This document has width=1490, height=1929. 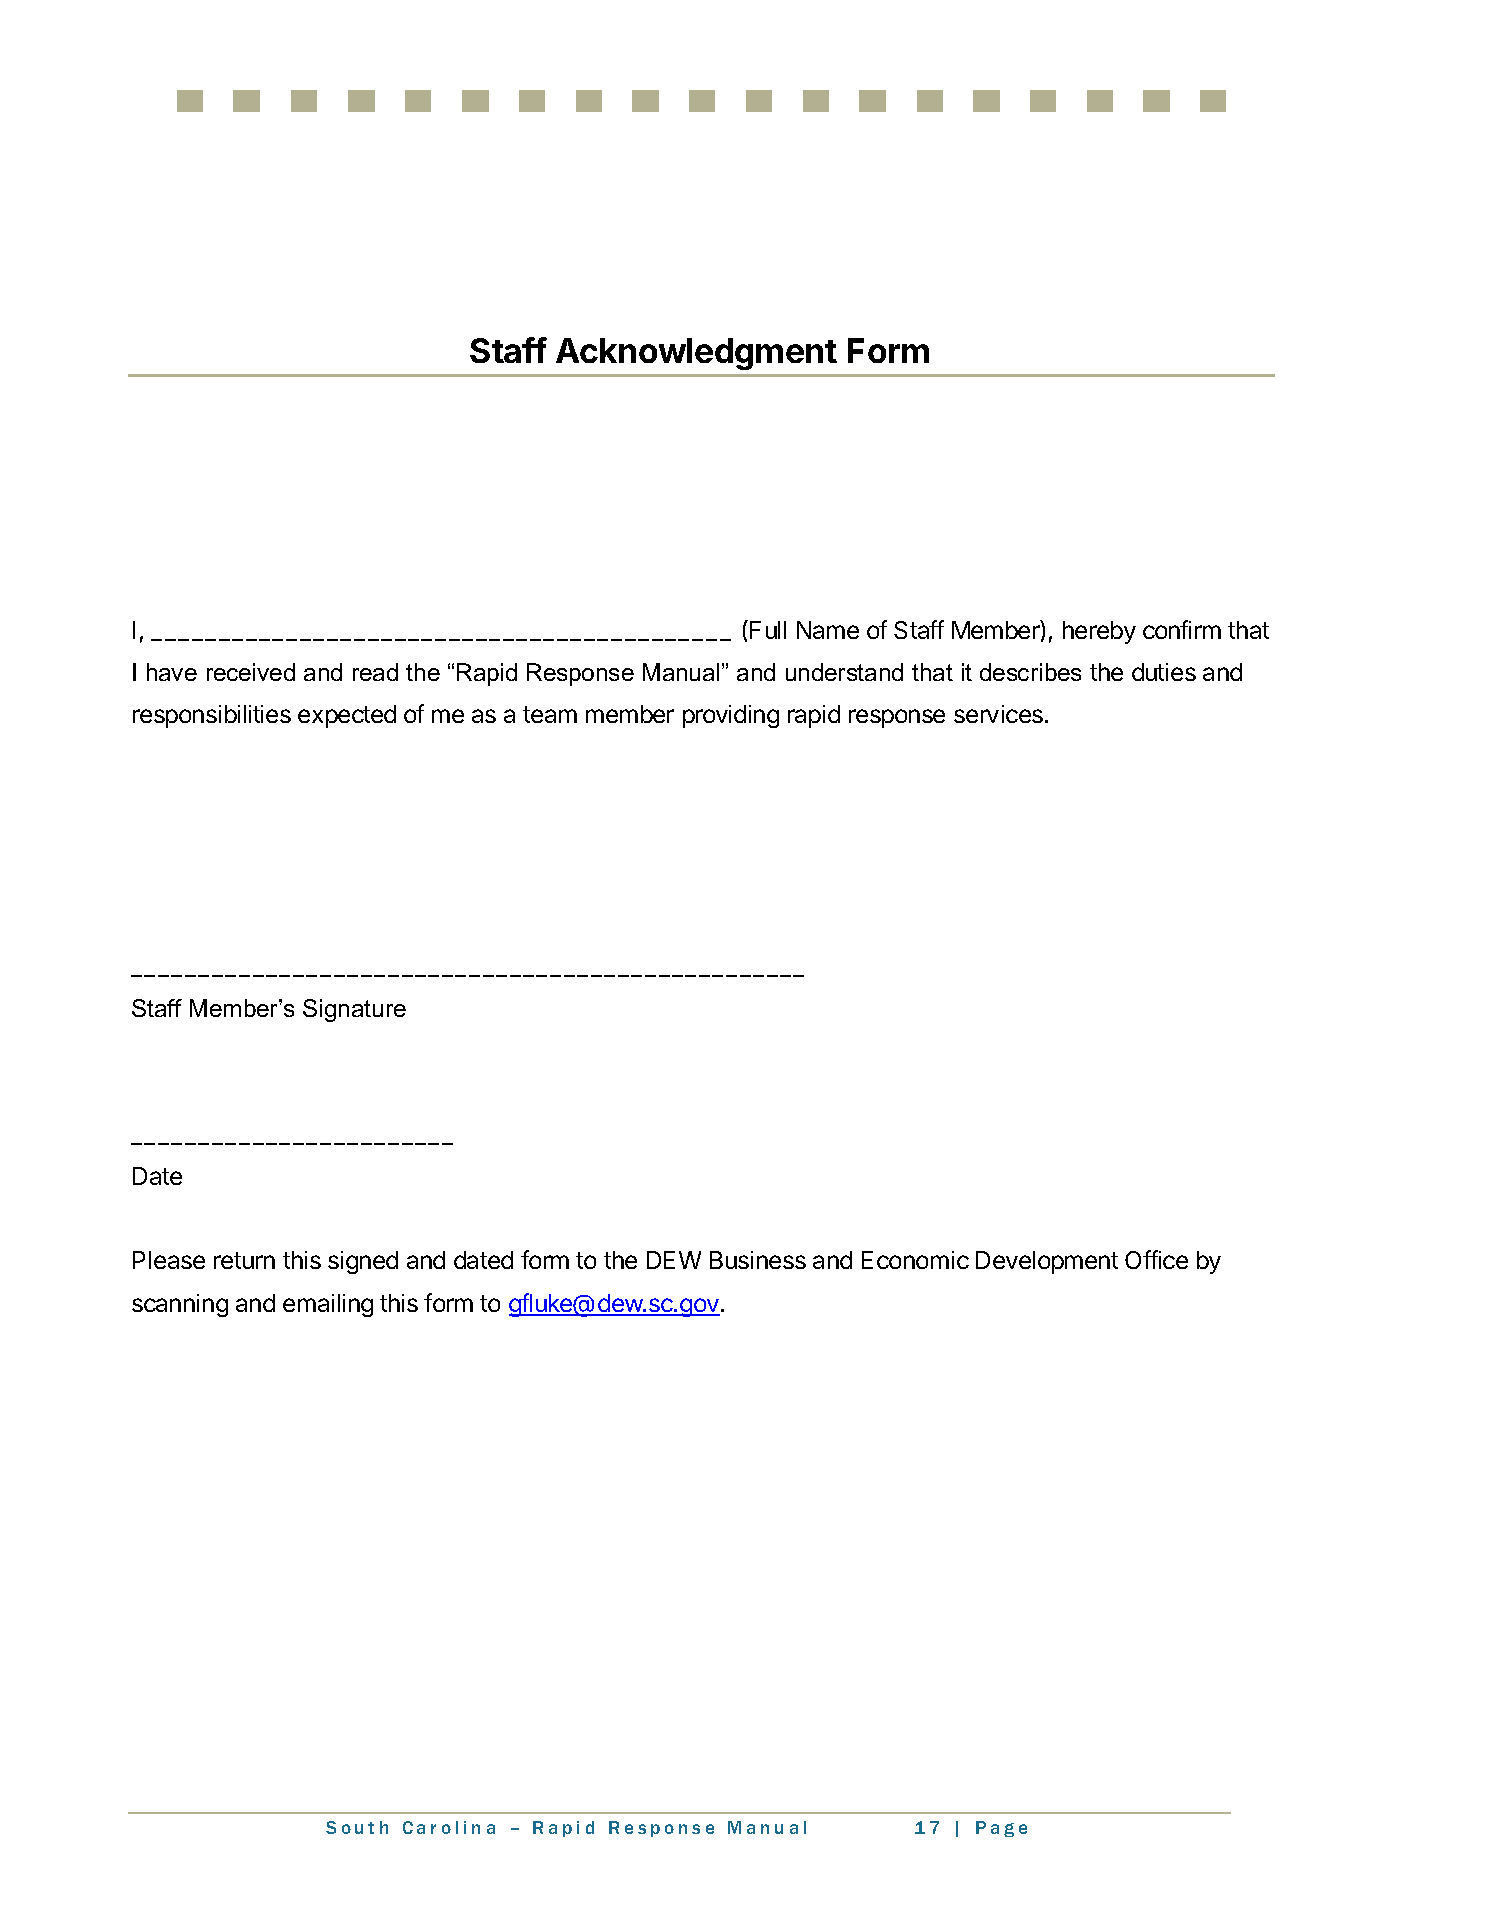 I want to click on team, so click(x=550, y=714).
